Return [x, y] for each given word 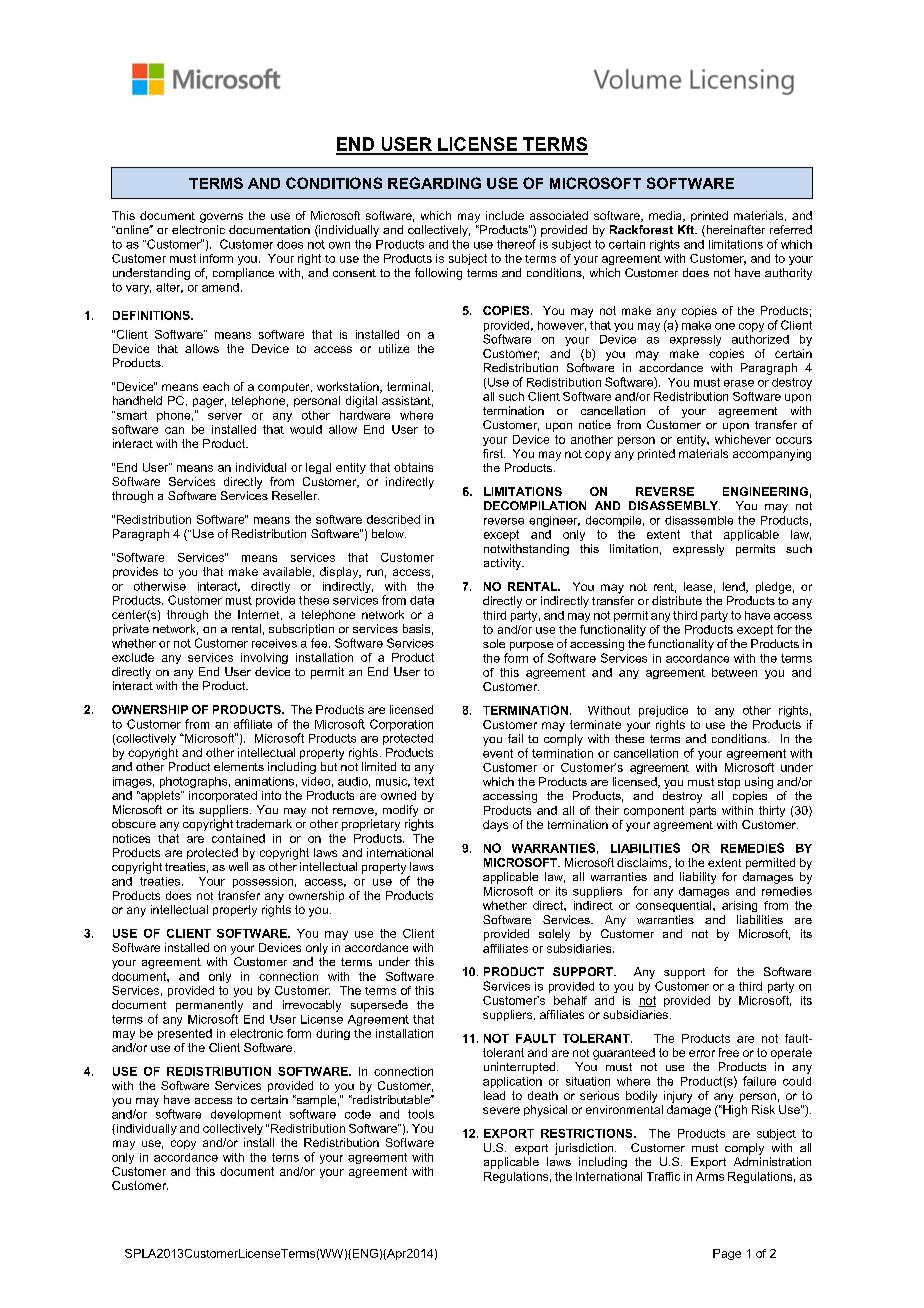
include [505, 215]
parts [703, 811]
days [495, 826]
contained [238, 838]
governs [221, 218]
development [246, 1115]
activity [504, 564]
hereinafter [734, 231]
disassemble [699, 520]
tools [421, 1114]
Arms [710, 1176]
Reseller [295, 495]
